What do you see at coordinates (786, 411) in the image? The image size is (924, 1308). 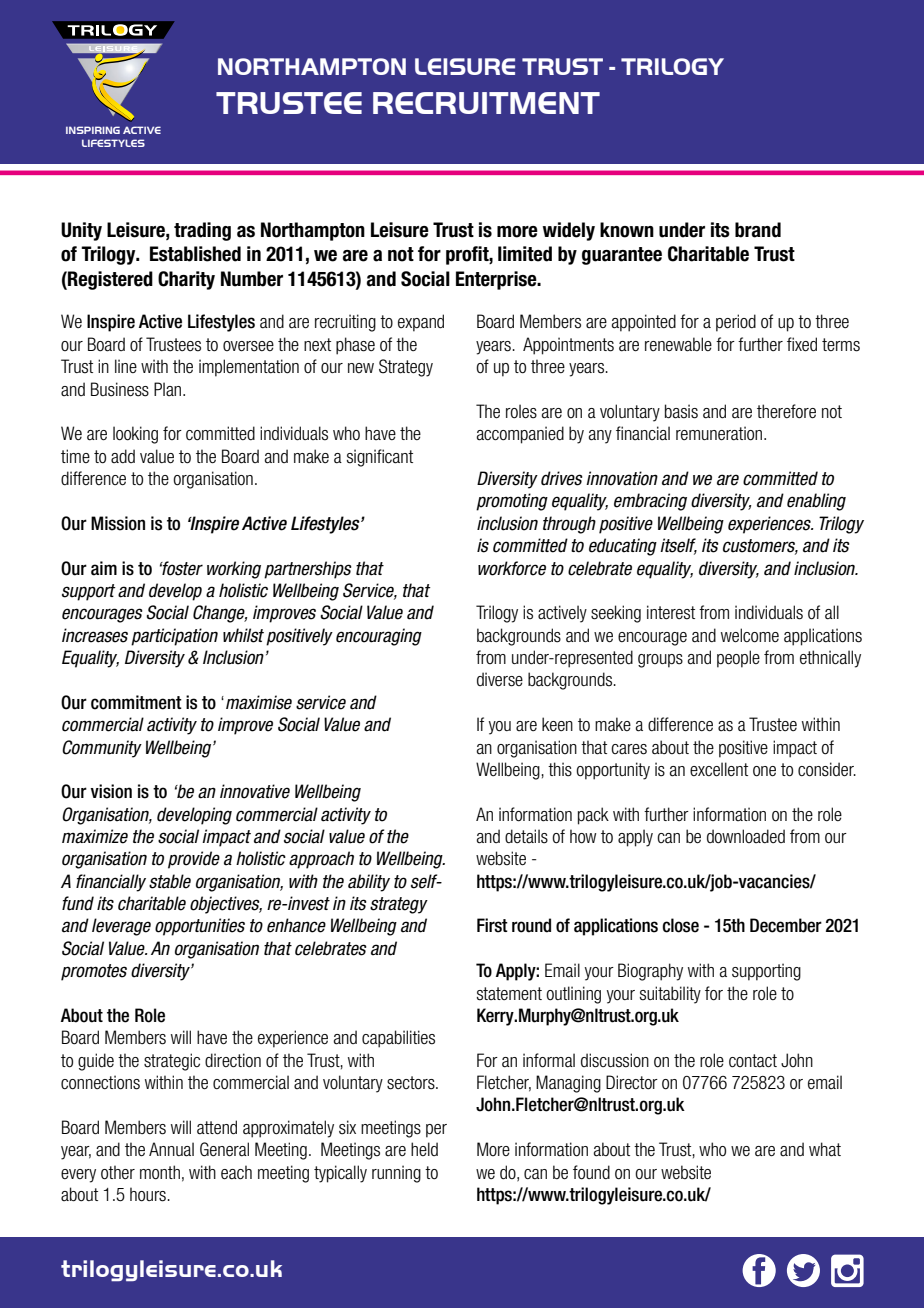 I see `therefore` at bounding box center [786, 411].
